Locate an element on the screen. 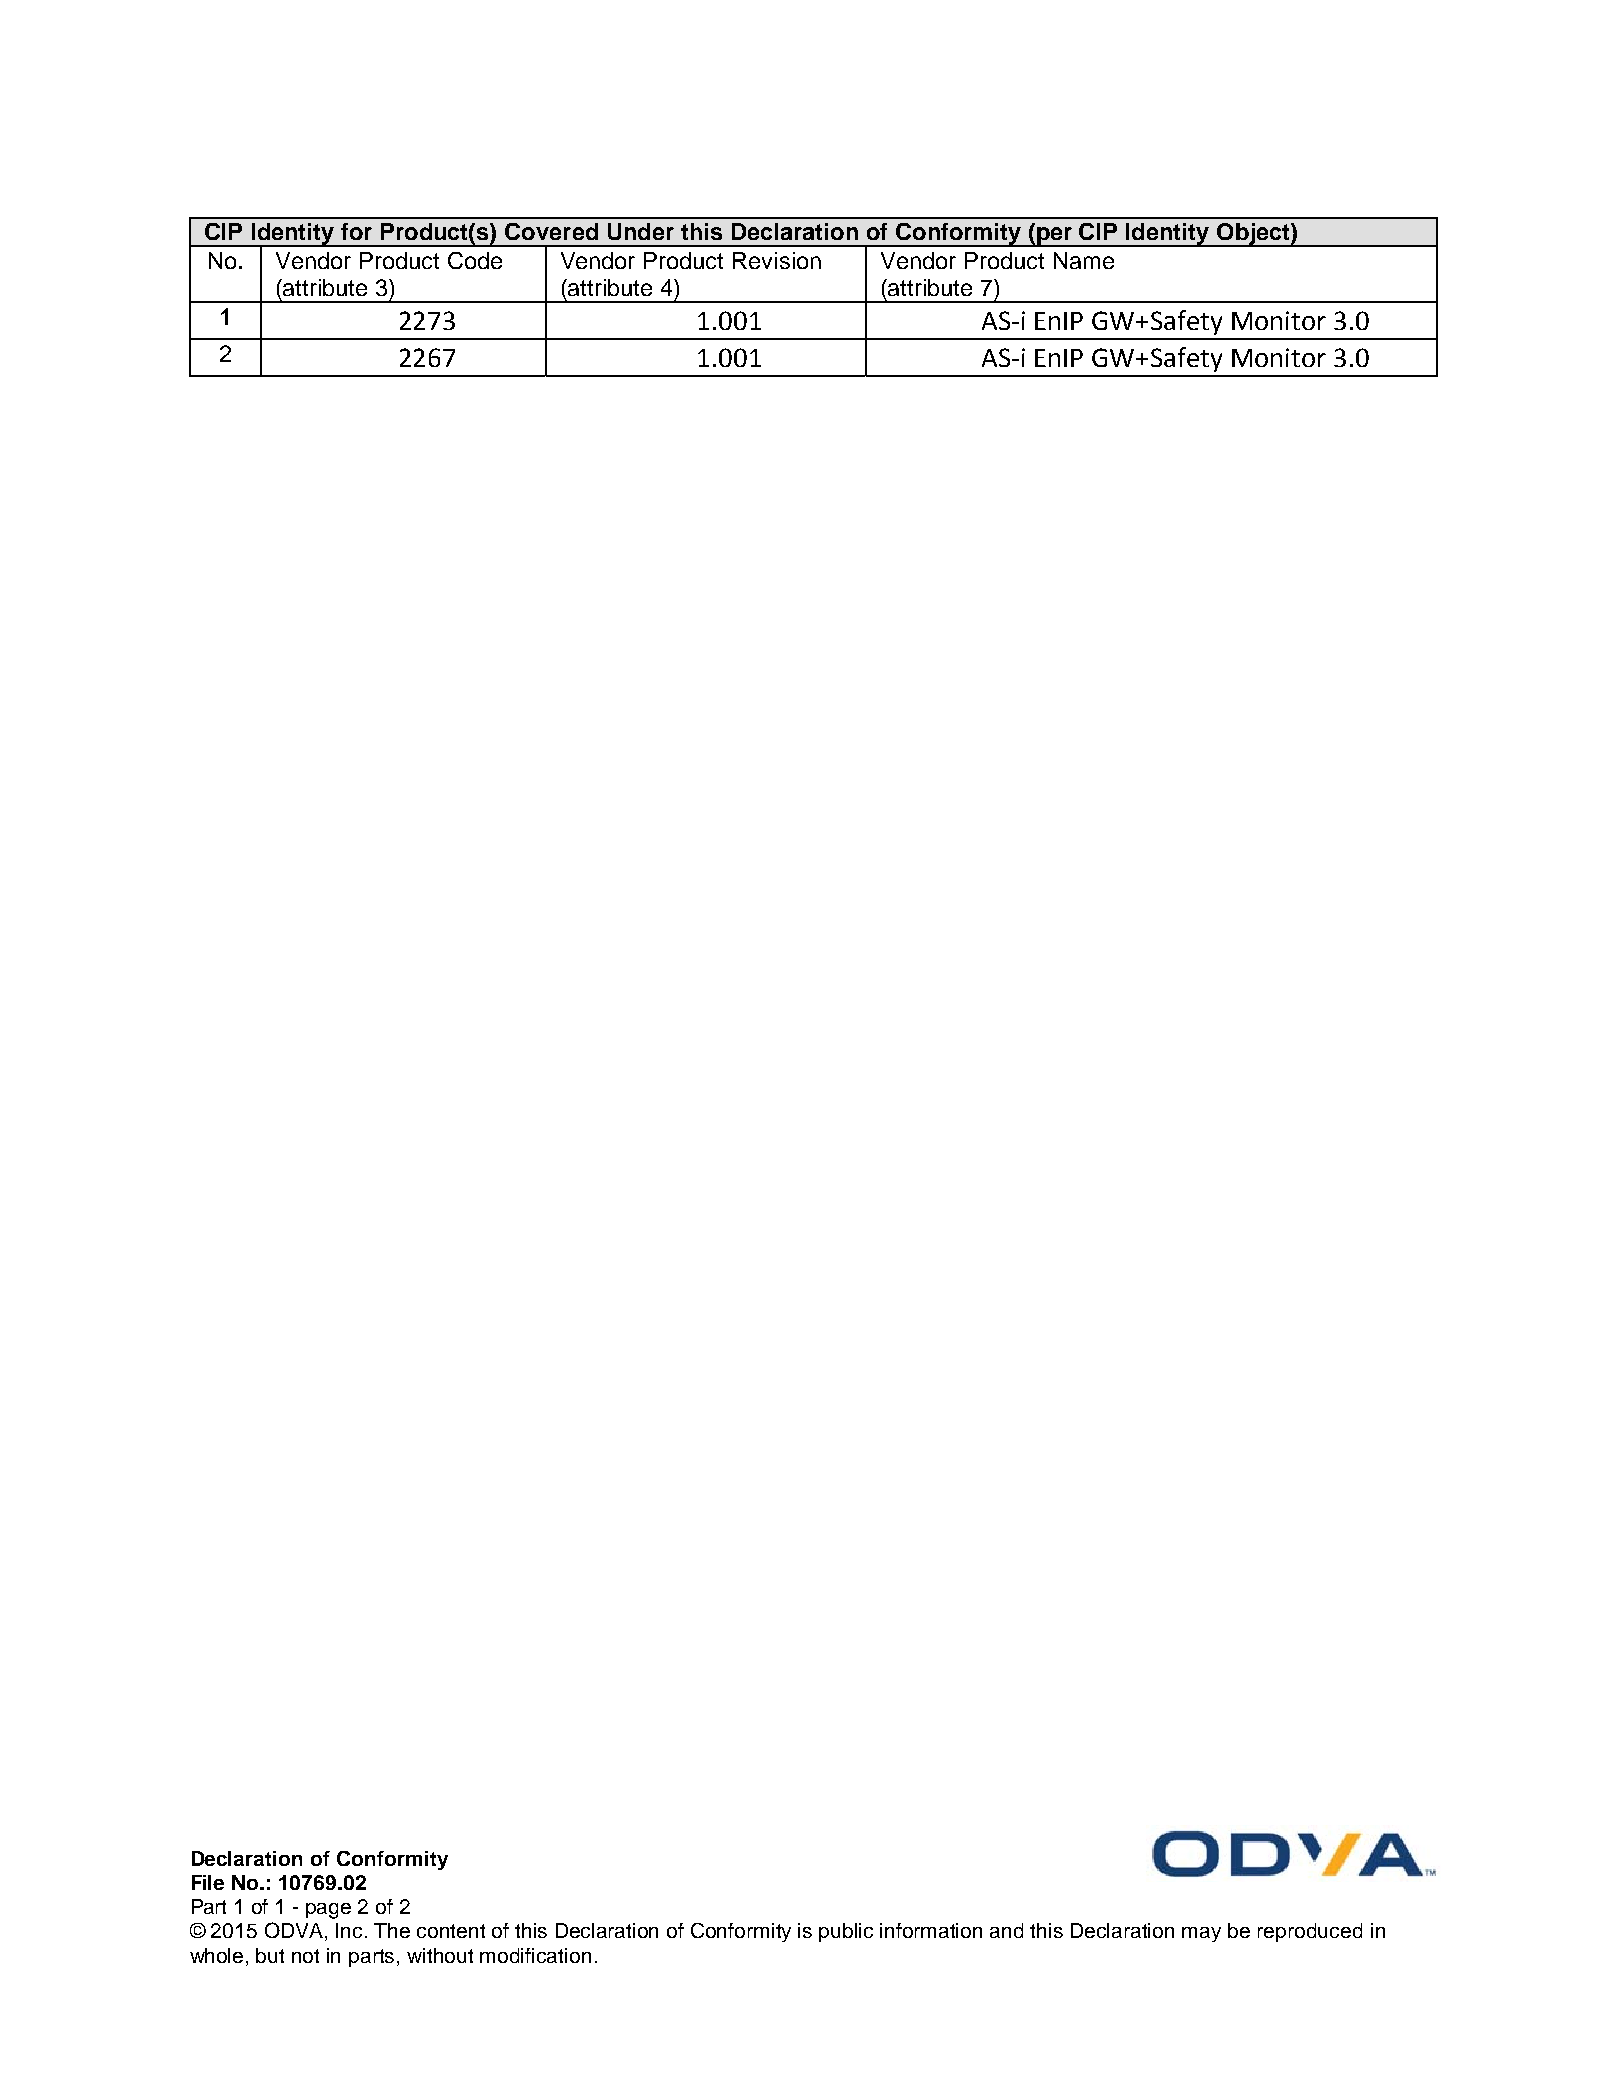  page is located at coordinates (328, 1911).
